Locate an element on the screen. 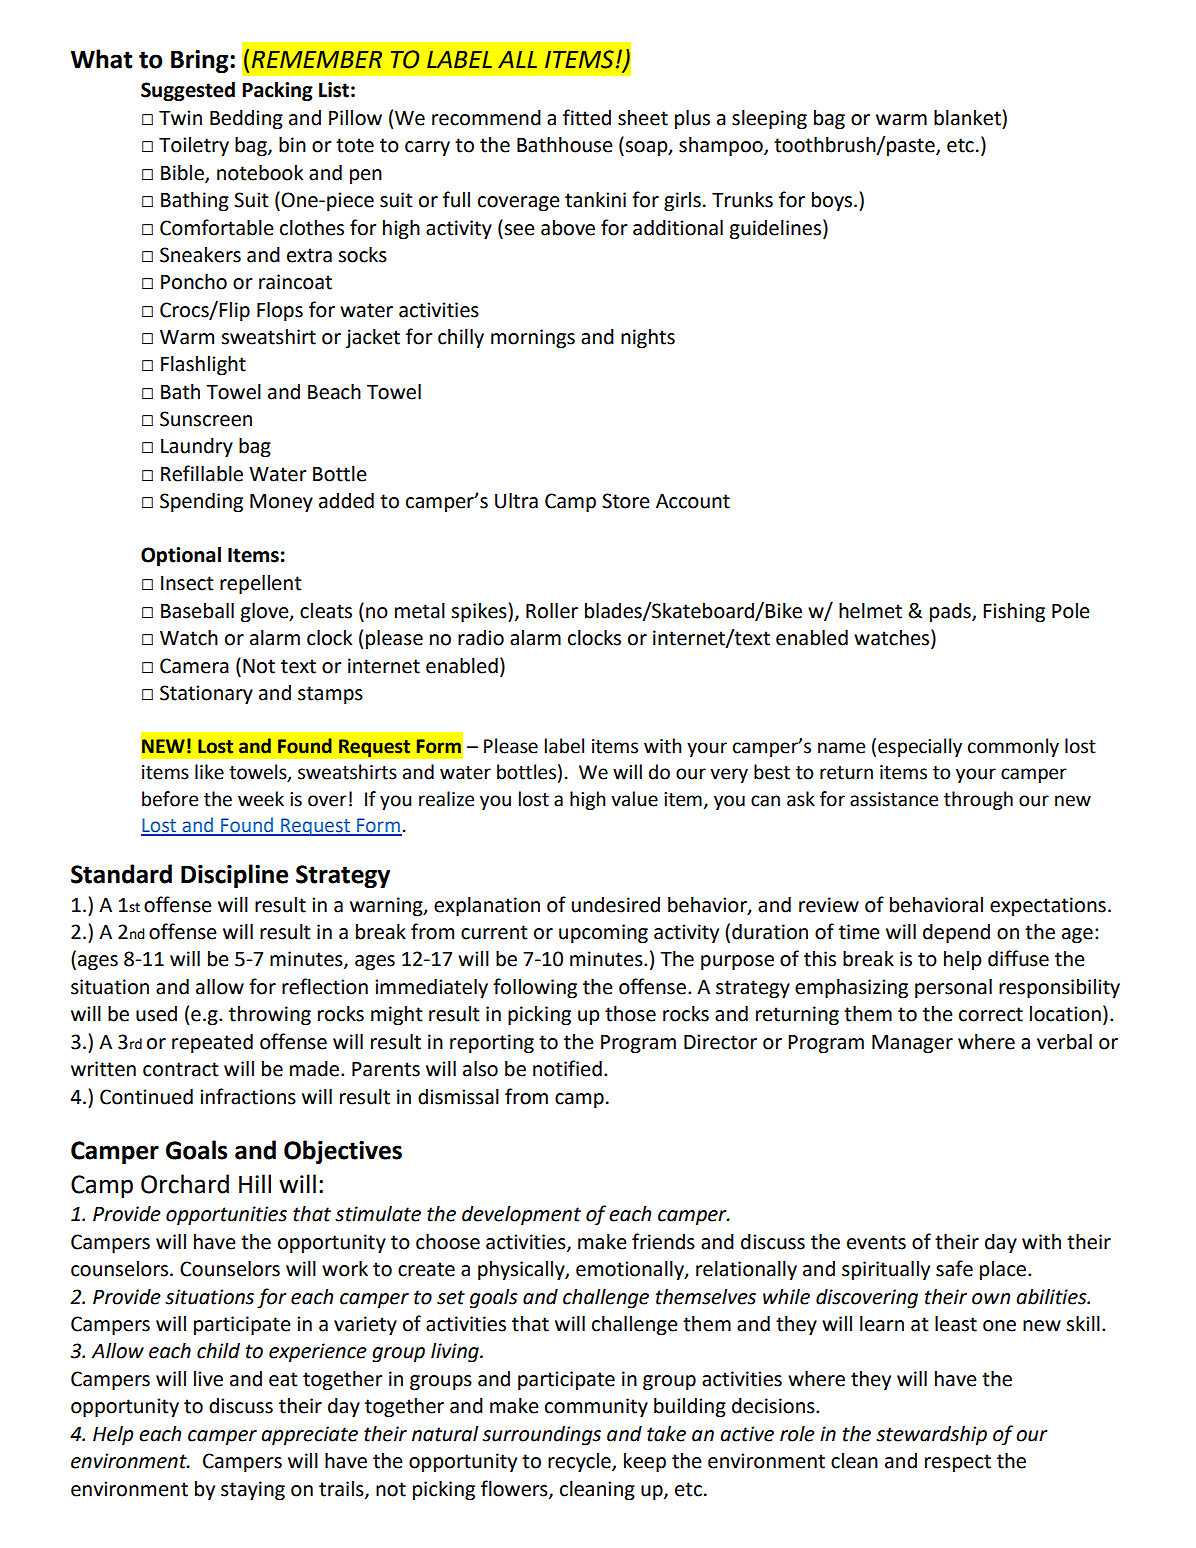 Image resolution: width=1196 pixels, height=1548 pixels. Optional is located at coordinates (181, 557).
